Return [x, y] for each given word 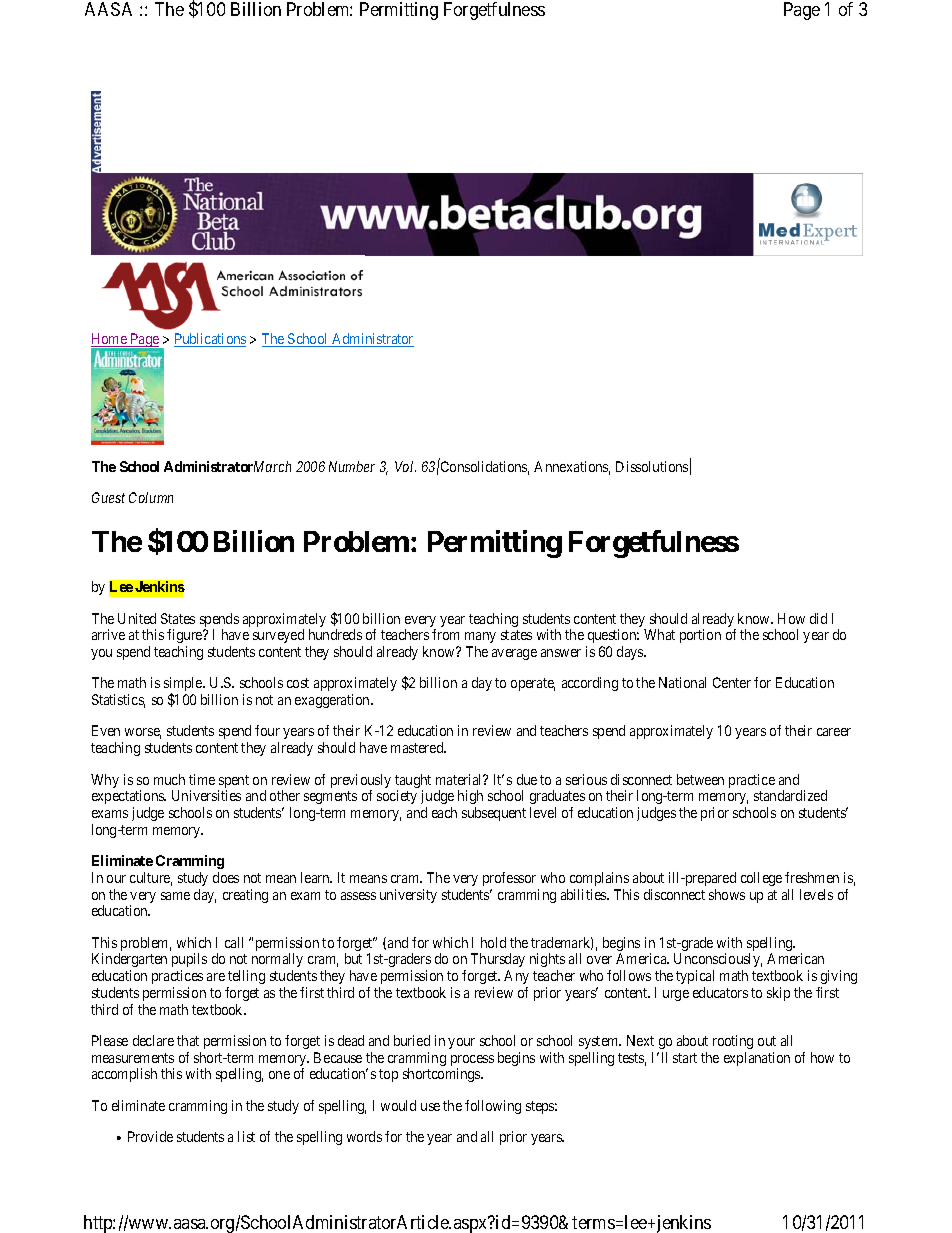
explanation [757, 1059]
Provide [150, 1136]
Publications [210, 340]
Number [352, 466]
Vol [405, 466]
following [493, 1107]
